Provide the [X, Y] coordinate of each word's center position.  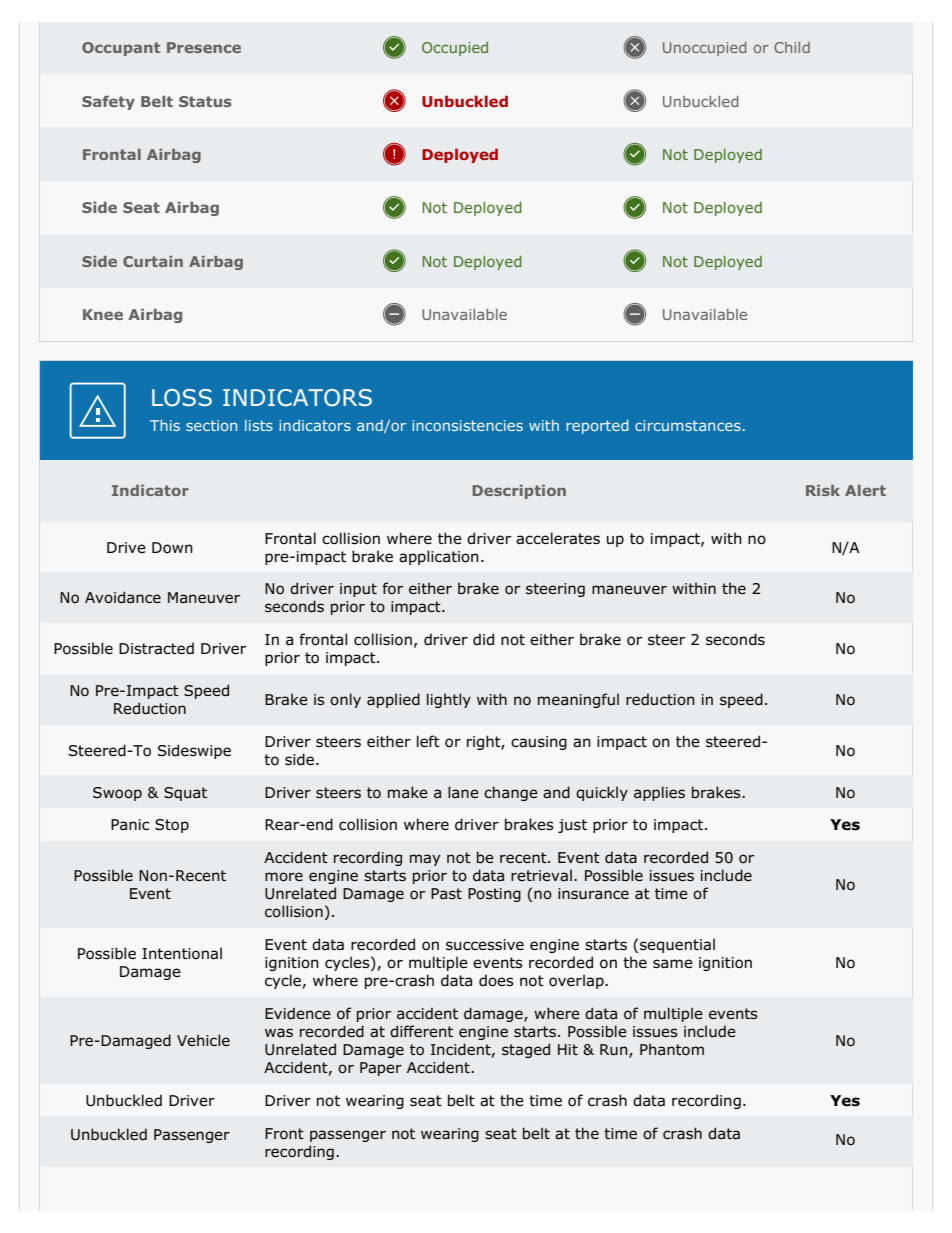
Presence [204, 47]
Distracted [156, 648]
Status [205, 101]
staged [526, 1050]
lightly [449, 700]
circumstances [688, 425]
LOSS [182, 398]
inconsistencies [467, 425]
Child [792, 47]
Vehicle [203, 1040]
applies [659, 793]
